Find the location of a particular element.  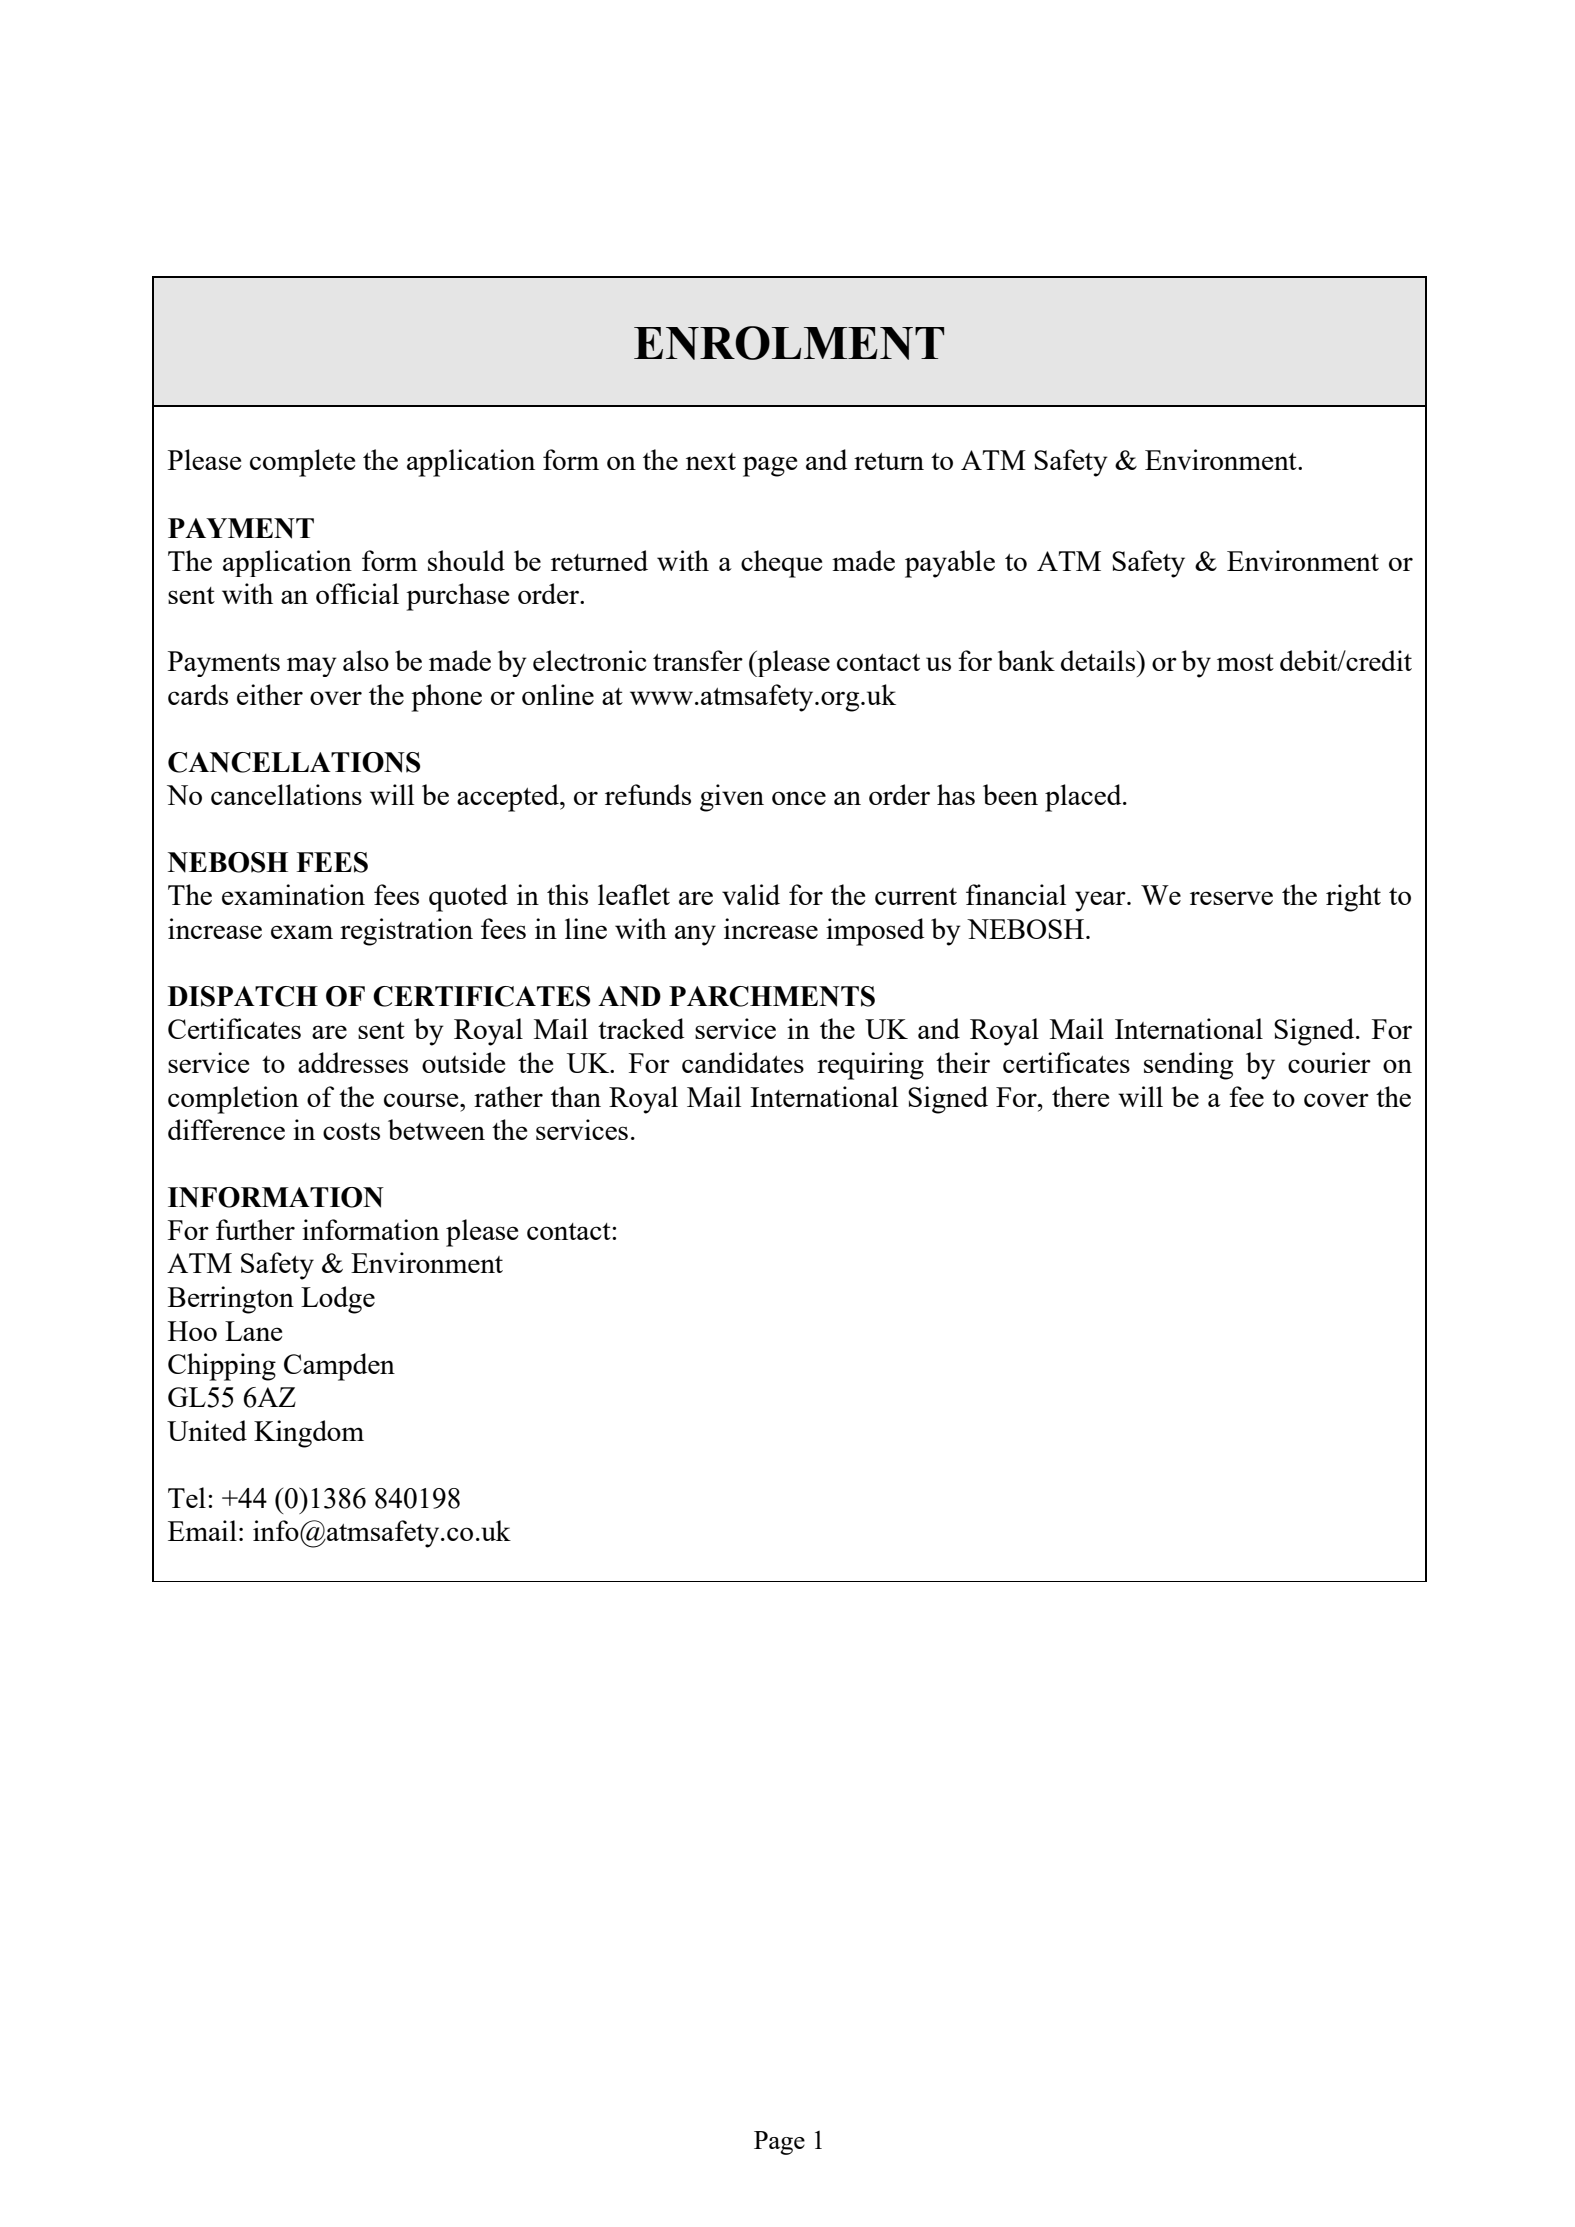

registration is located at coordinates (406, 932).
